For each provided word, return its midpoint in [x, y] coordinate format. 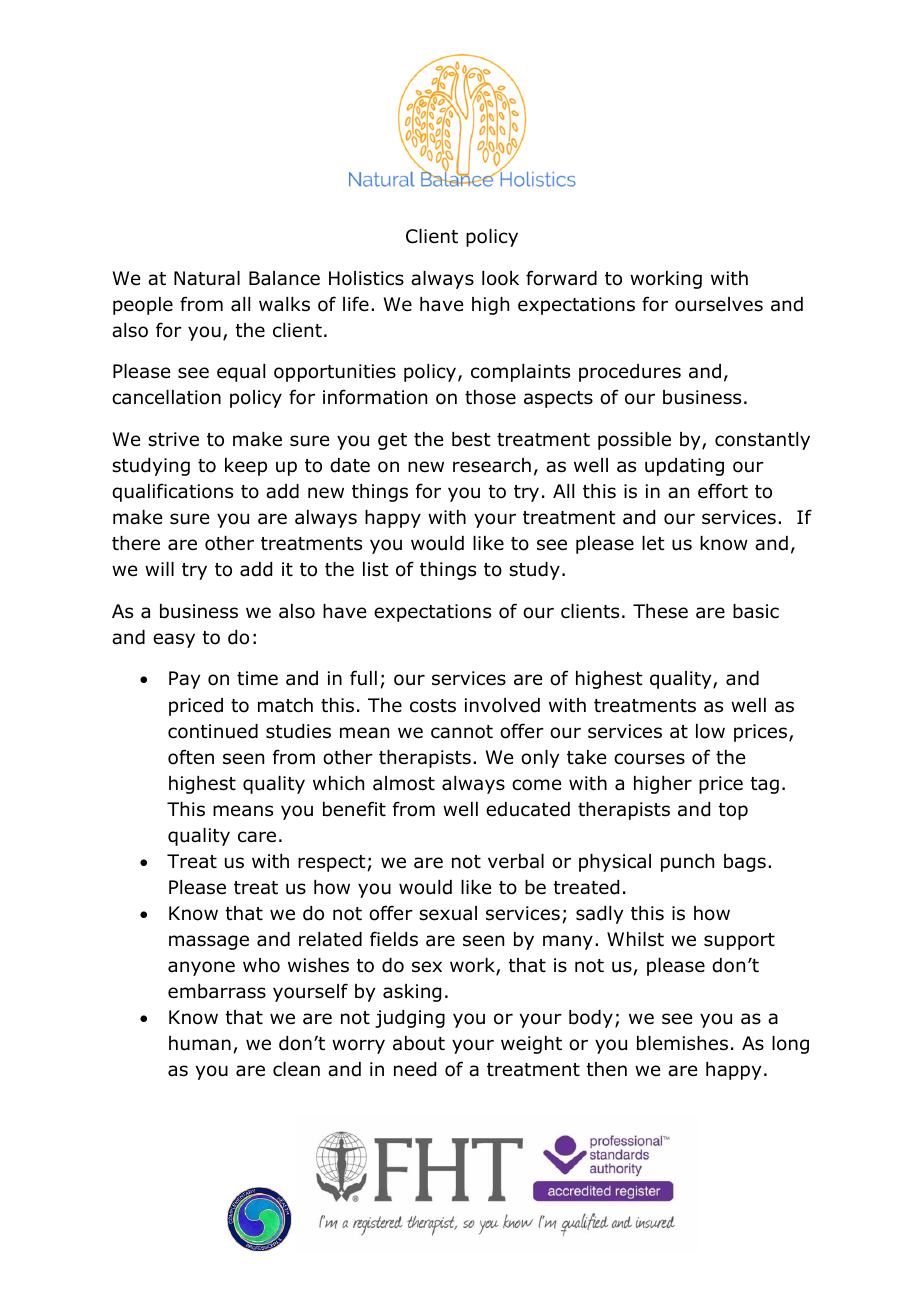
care [257, 837]
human [200, 1043]
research [492, 465]
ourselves [719, 304]
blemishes [682, 1043]
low [710, 731]
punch [687, 863]
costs [433, 706]
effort [723, 491]
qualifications [172, 492]
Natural [207, 278]
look [500, 278]
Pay [184, 680]
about [419, 1043]
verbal [516, 861]
